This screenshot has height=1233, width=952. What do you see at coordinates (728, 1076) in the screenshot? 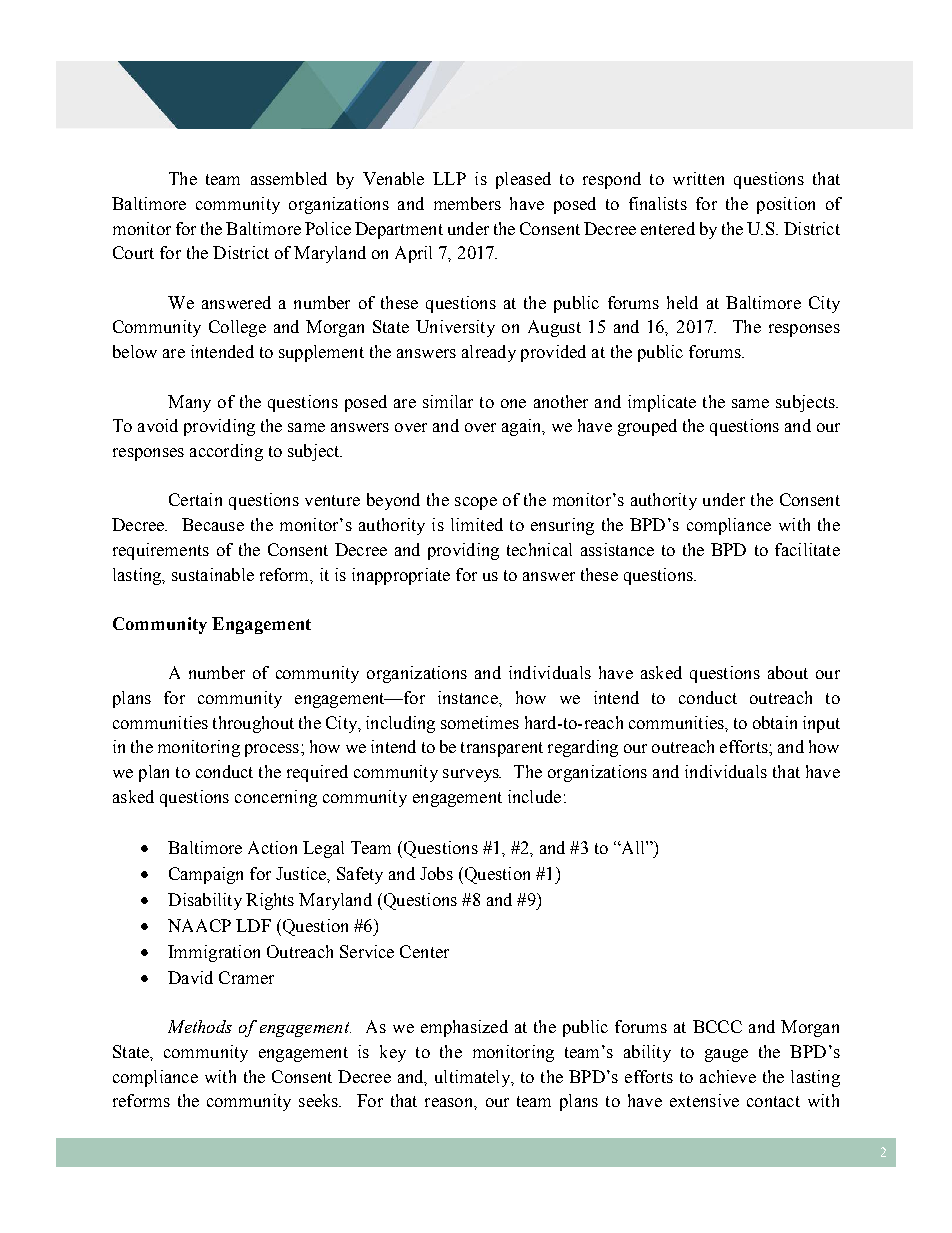
I see `achieve` at bounding box center [728, 1076].
